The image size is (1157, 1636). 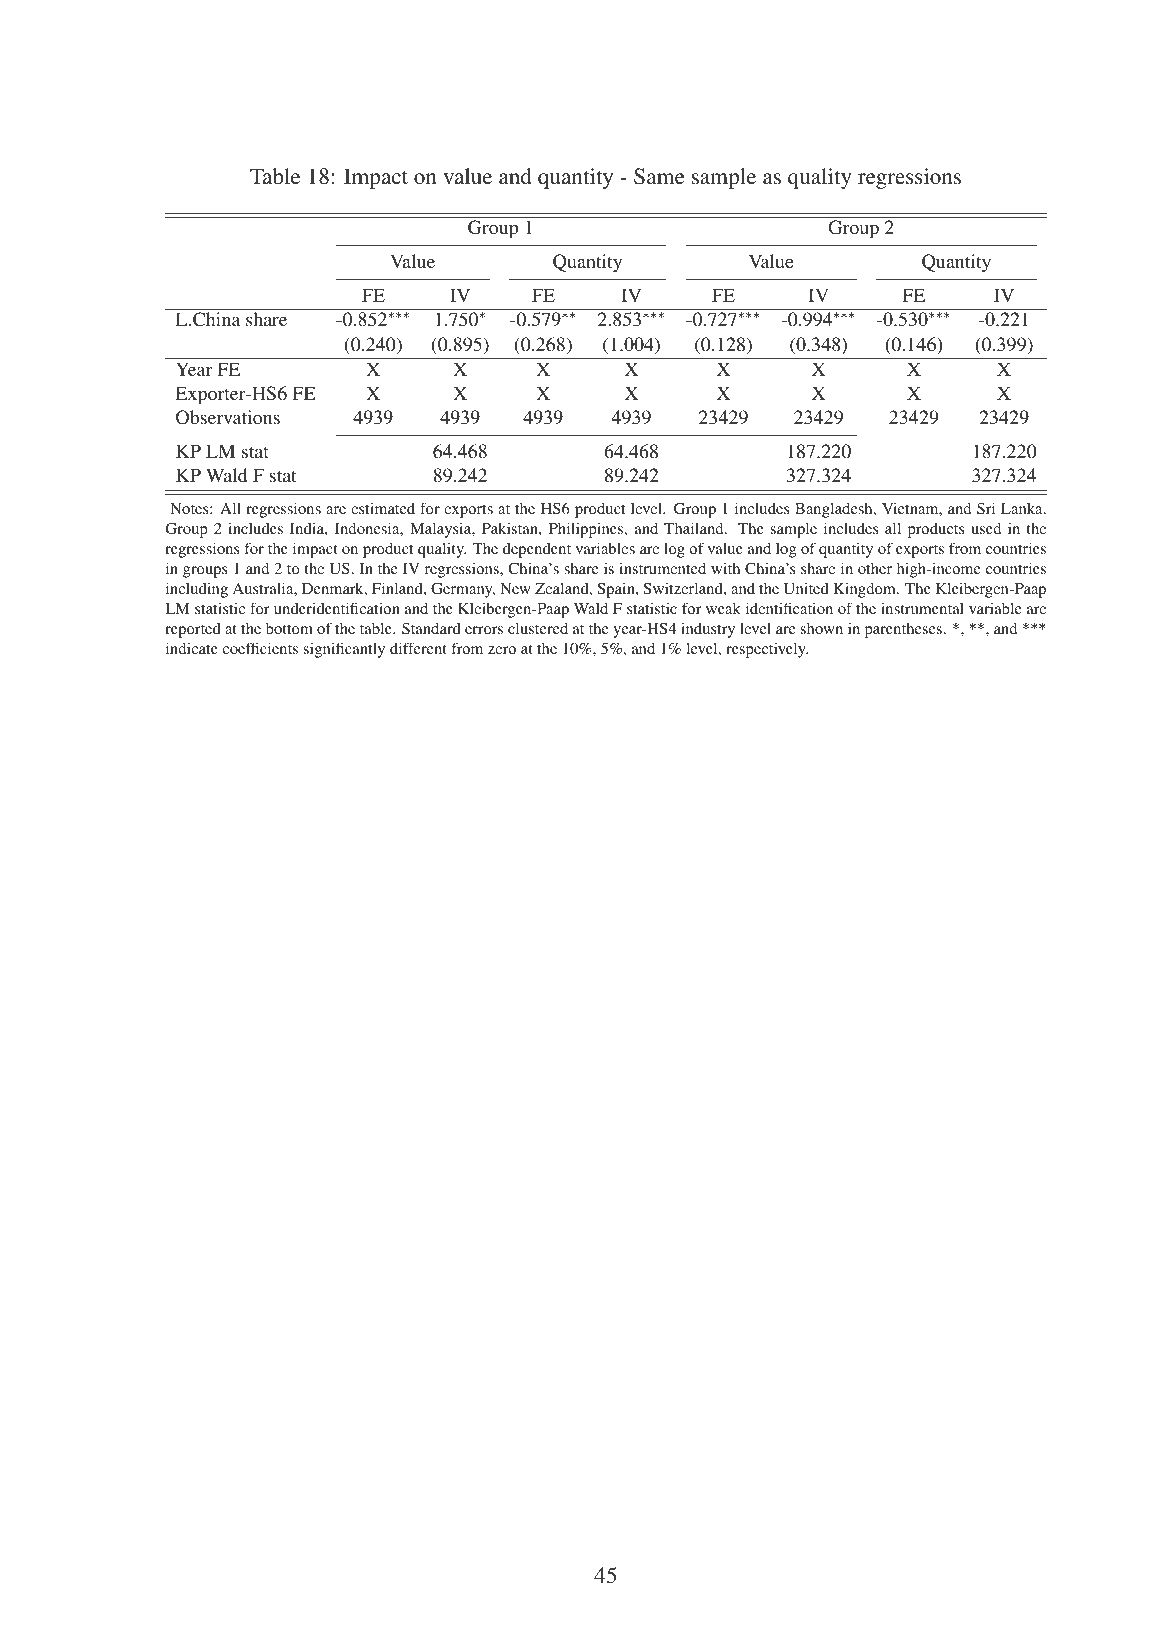 What do you see at coordinates (986, 508) in the screenshot?
I see `Sri` at bounding box center [986, 508].
